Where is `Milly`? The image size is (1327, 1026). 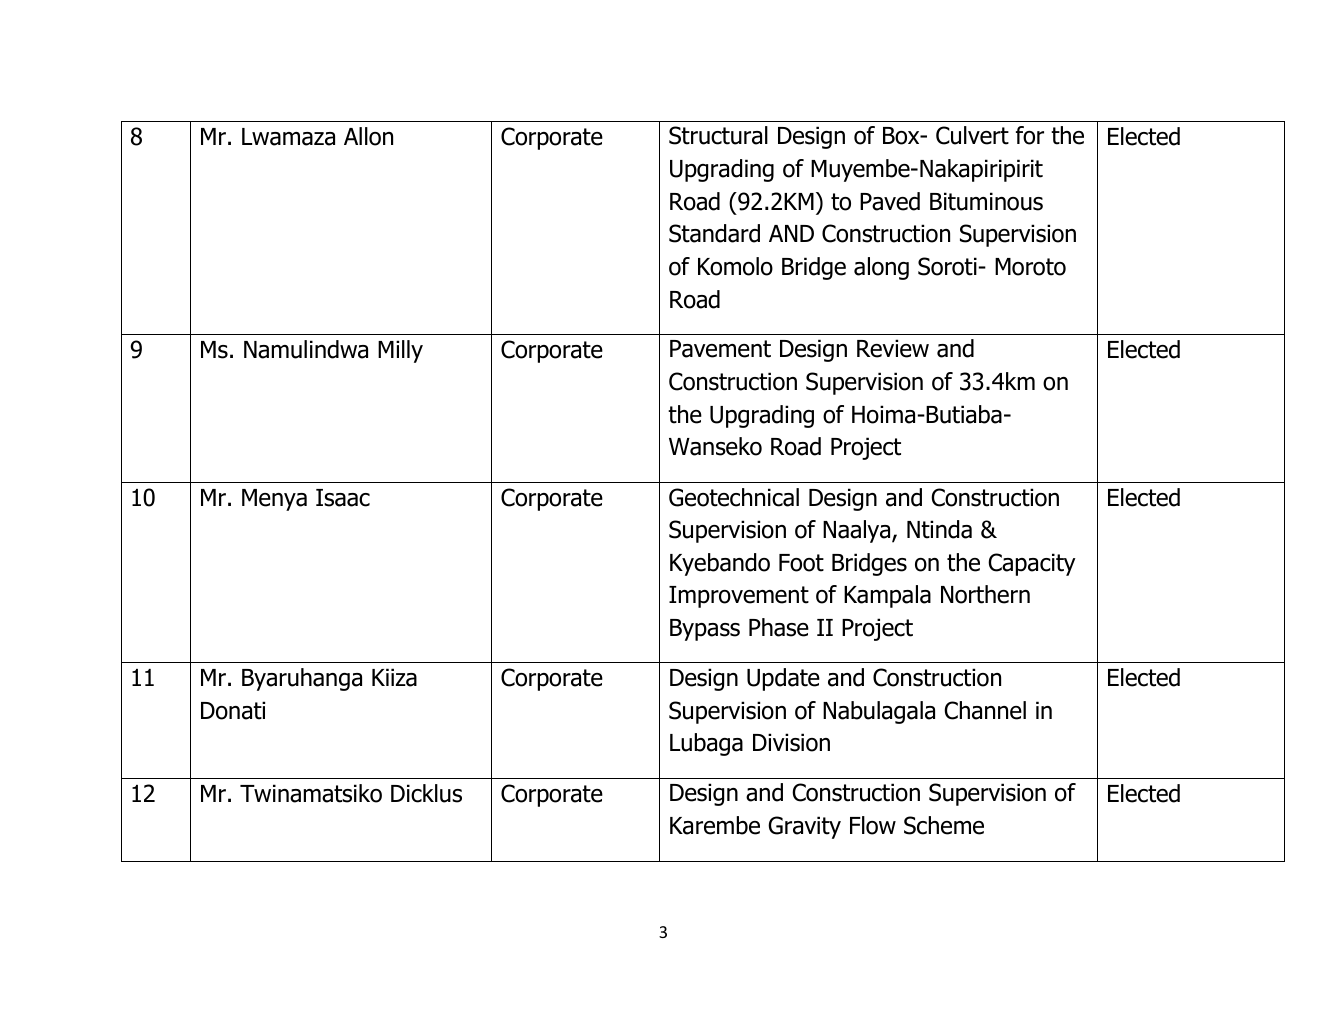 Milly is located at coordinates (400, 351).
